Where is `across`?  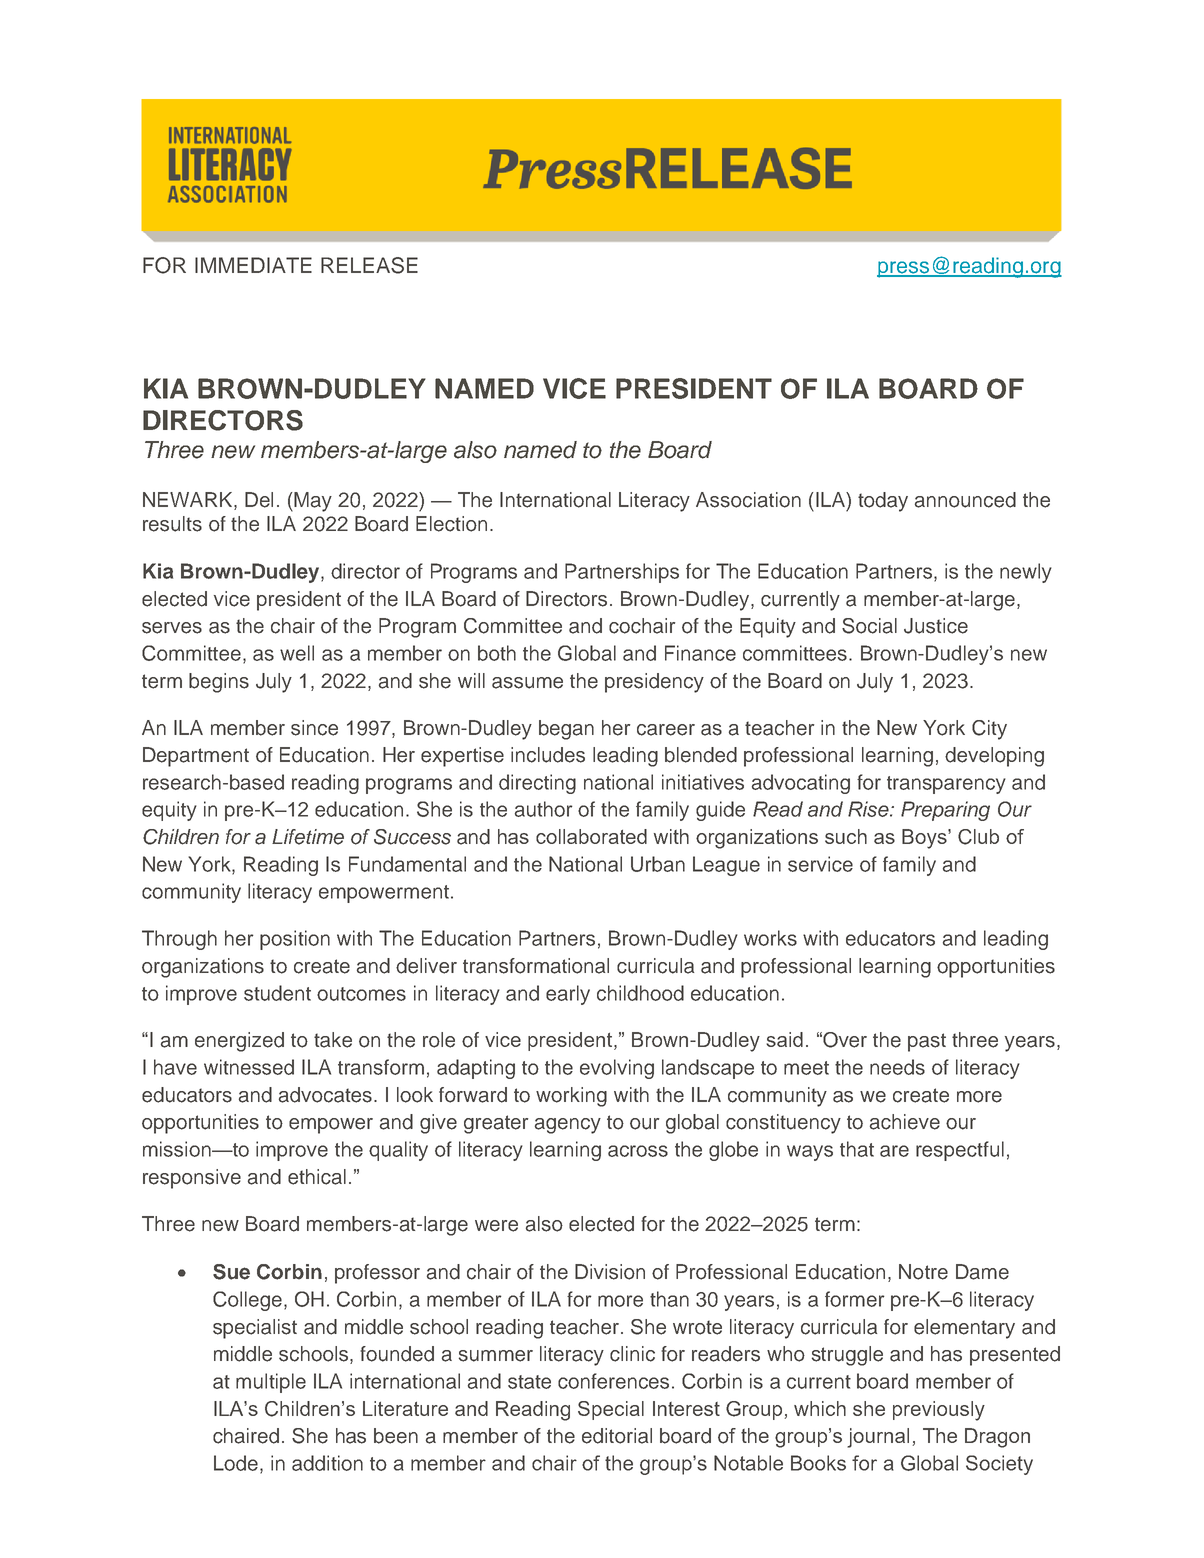 across is located at coordinates (638, 1151).
